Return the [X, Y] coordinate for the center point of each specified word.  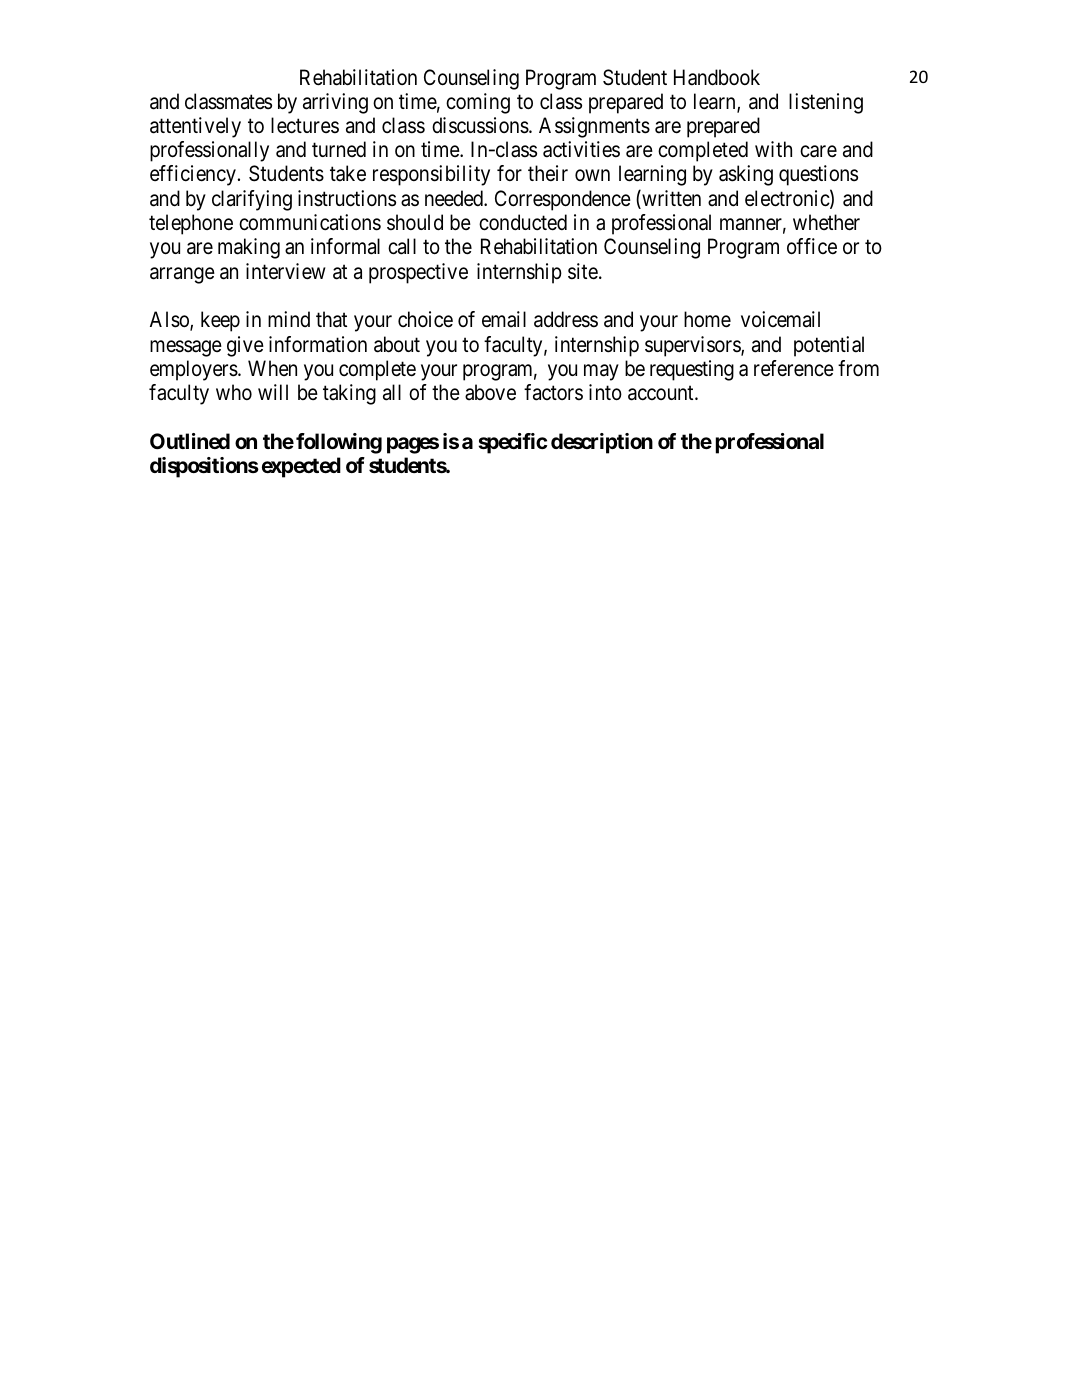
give [245, 346]
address [566, 319]
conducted [523, 222]
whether [826, 222]
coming [478, 103]
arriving [335, 103]
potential [829, 346]
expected [301, 467]
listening [826, 103]
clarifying [252, 200]
